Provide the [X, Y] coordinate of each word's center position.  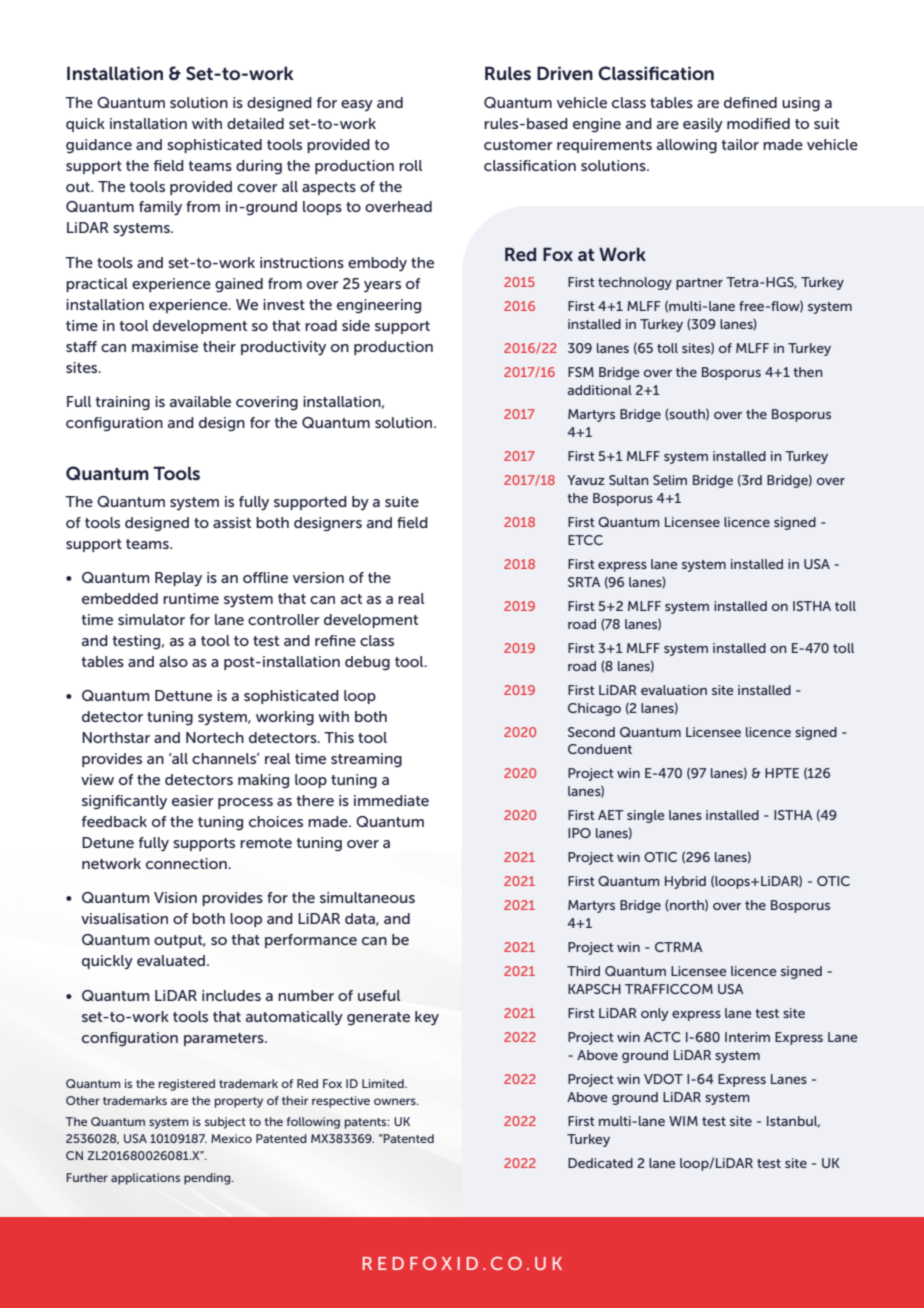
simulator [151, 619]
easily [703, 125]
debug [367, 663]
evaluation [674, 690]
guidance [99, 146]
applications [145, 1179]
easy [357, 106]
